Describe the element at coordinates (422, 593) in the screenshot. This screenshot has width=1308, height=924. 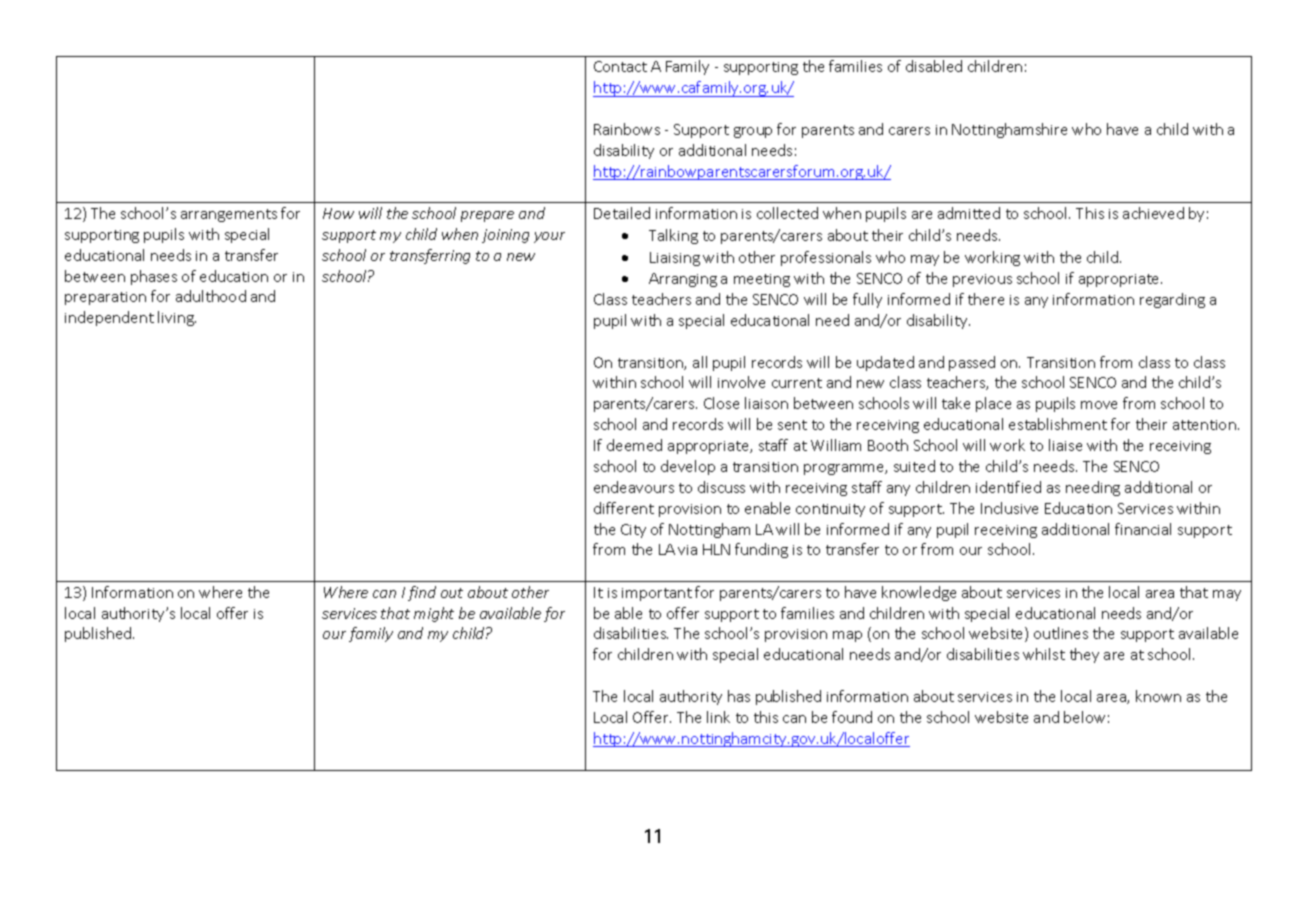
I see `find` at that location.
